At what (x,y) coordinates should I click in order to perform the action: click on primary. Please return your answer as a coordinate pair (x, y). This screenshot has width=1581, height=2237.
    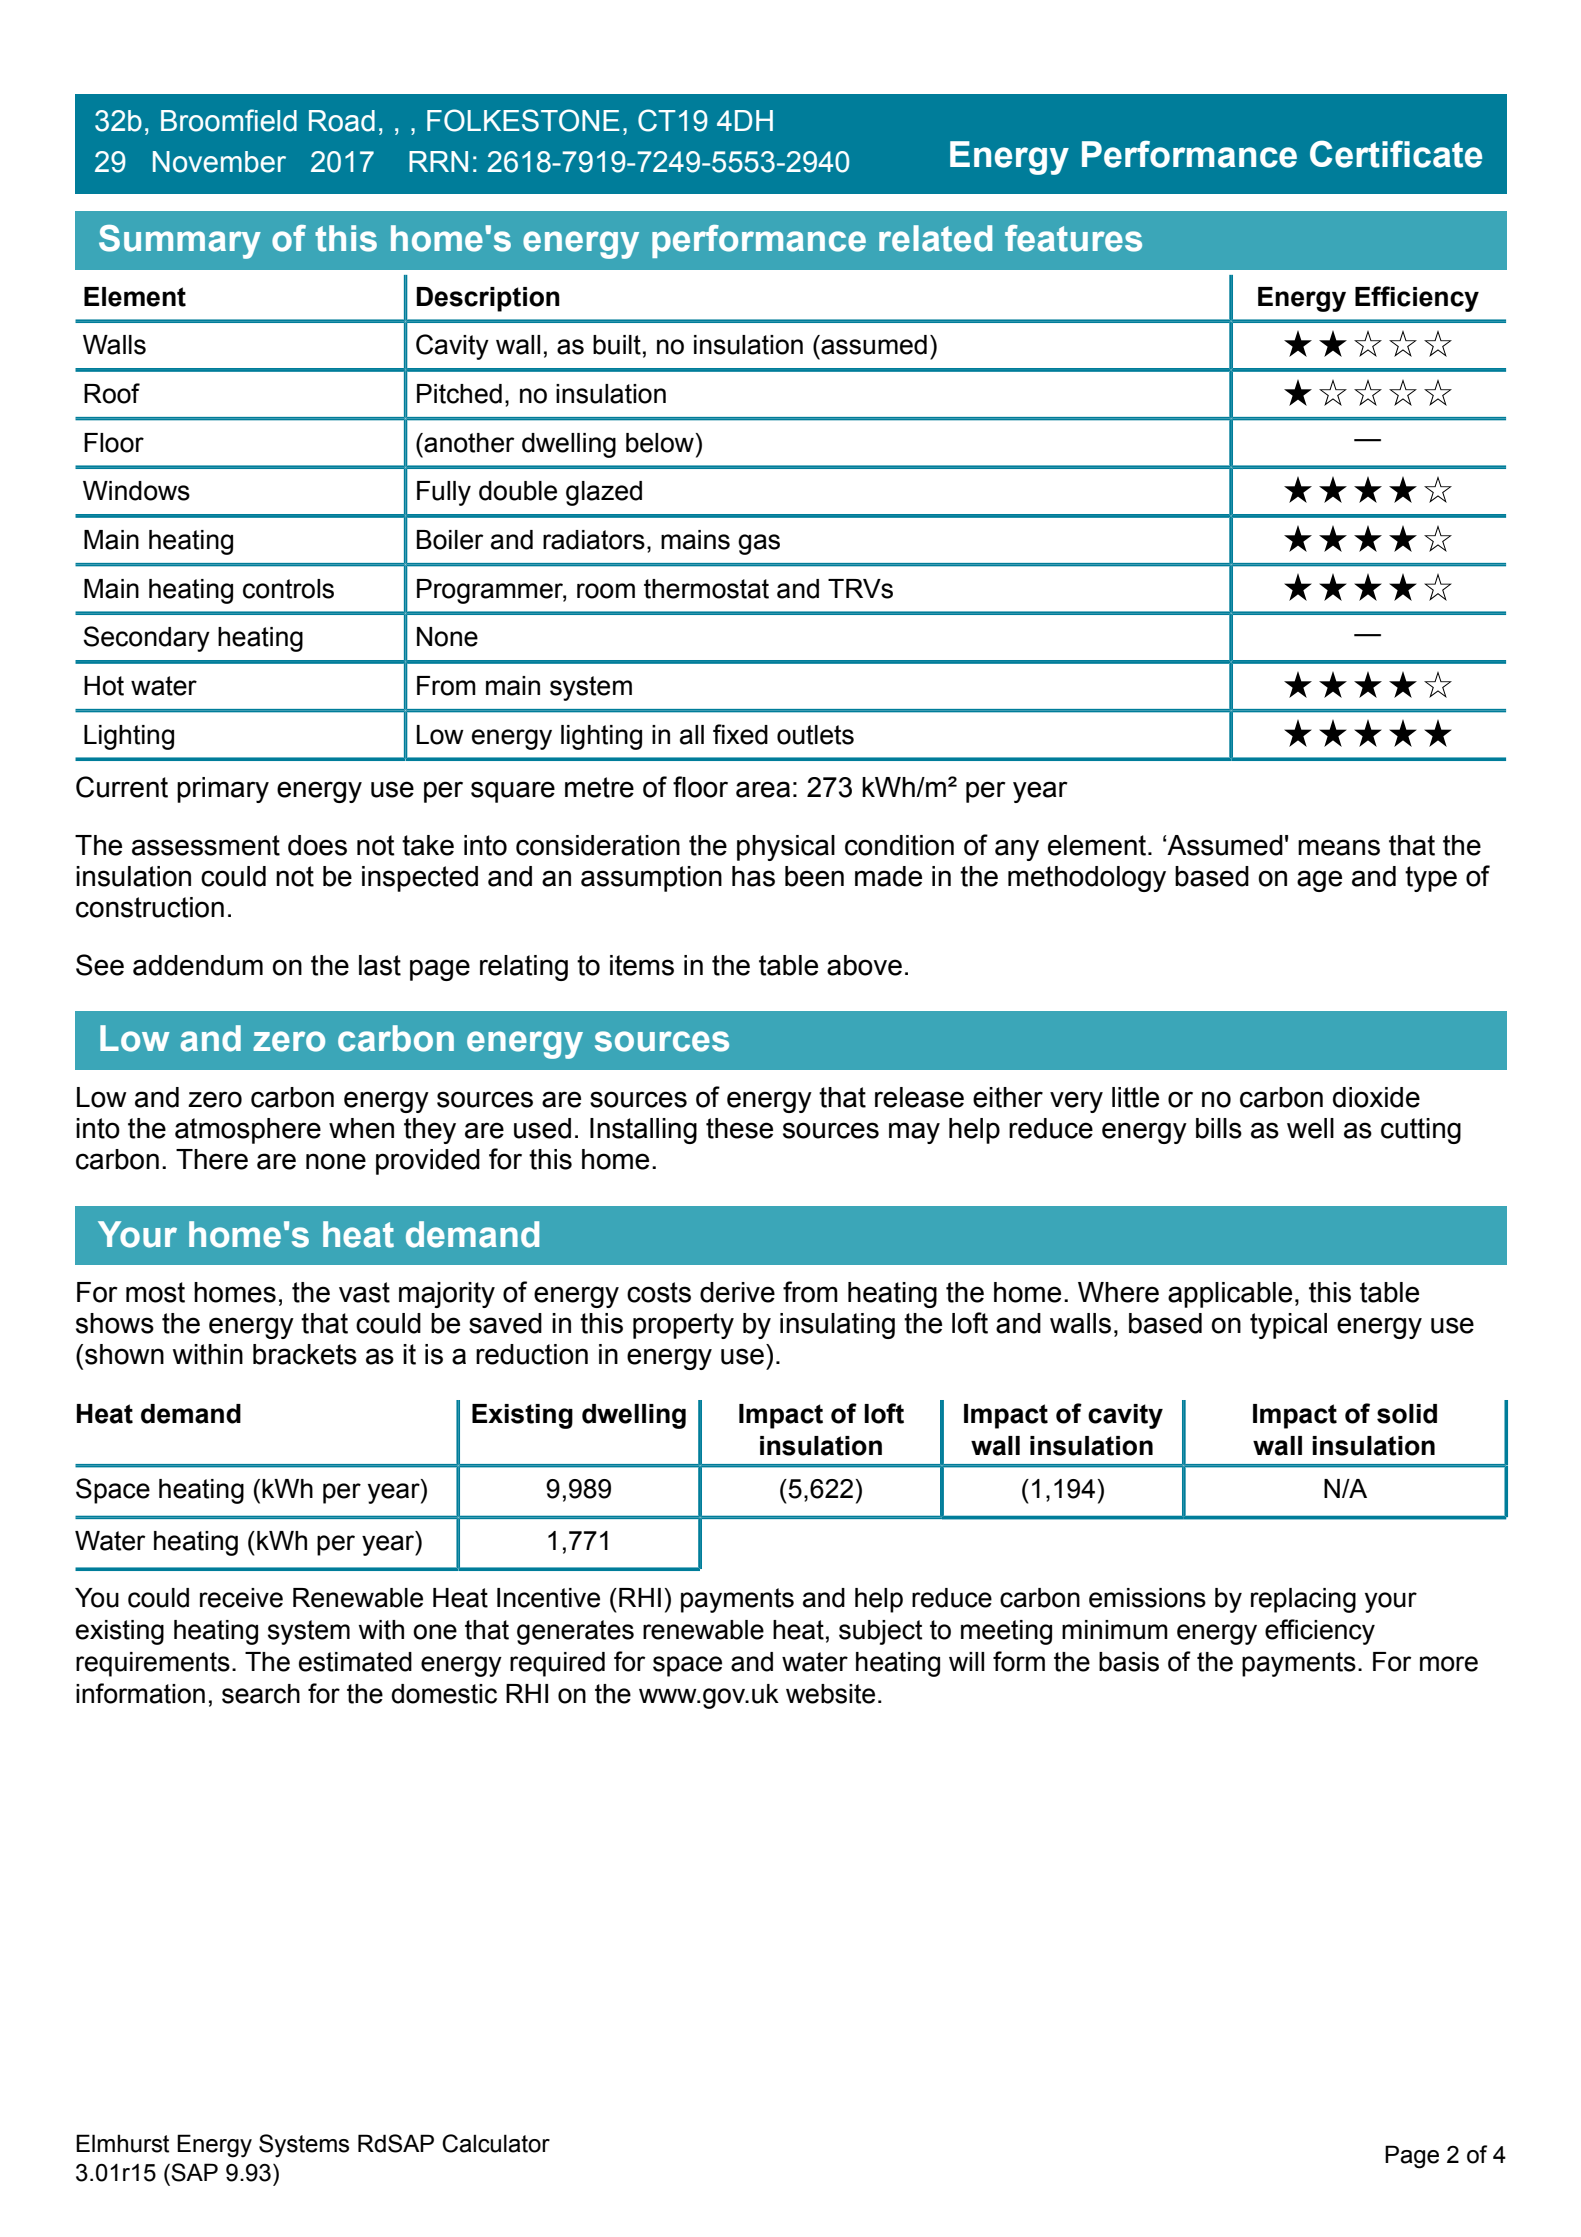
    Looking at the image, I should click on (223, 790).
